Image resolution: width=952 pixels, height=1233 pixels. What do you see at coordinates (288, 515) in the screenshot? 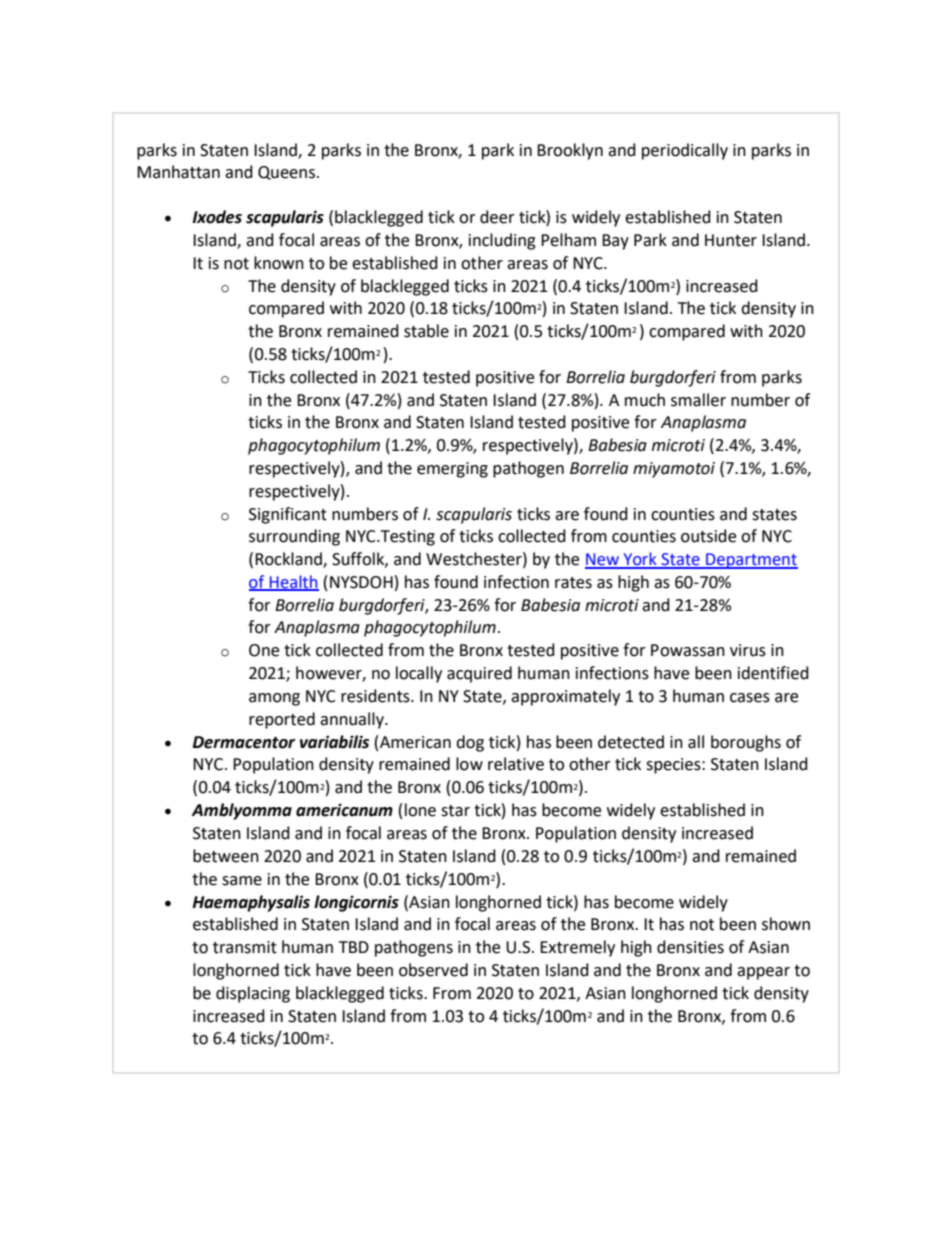
I see `Significant` at bounding box center [288, 515].
